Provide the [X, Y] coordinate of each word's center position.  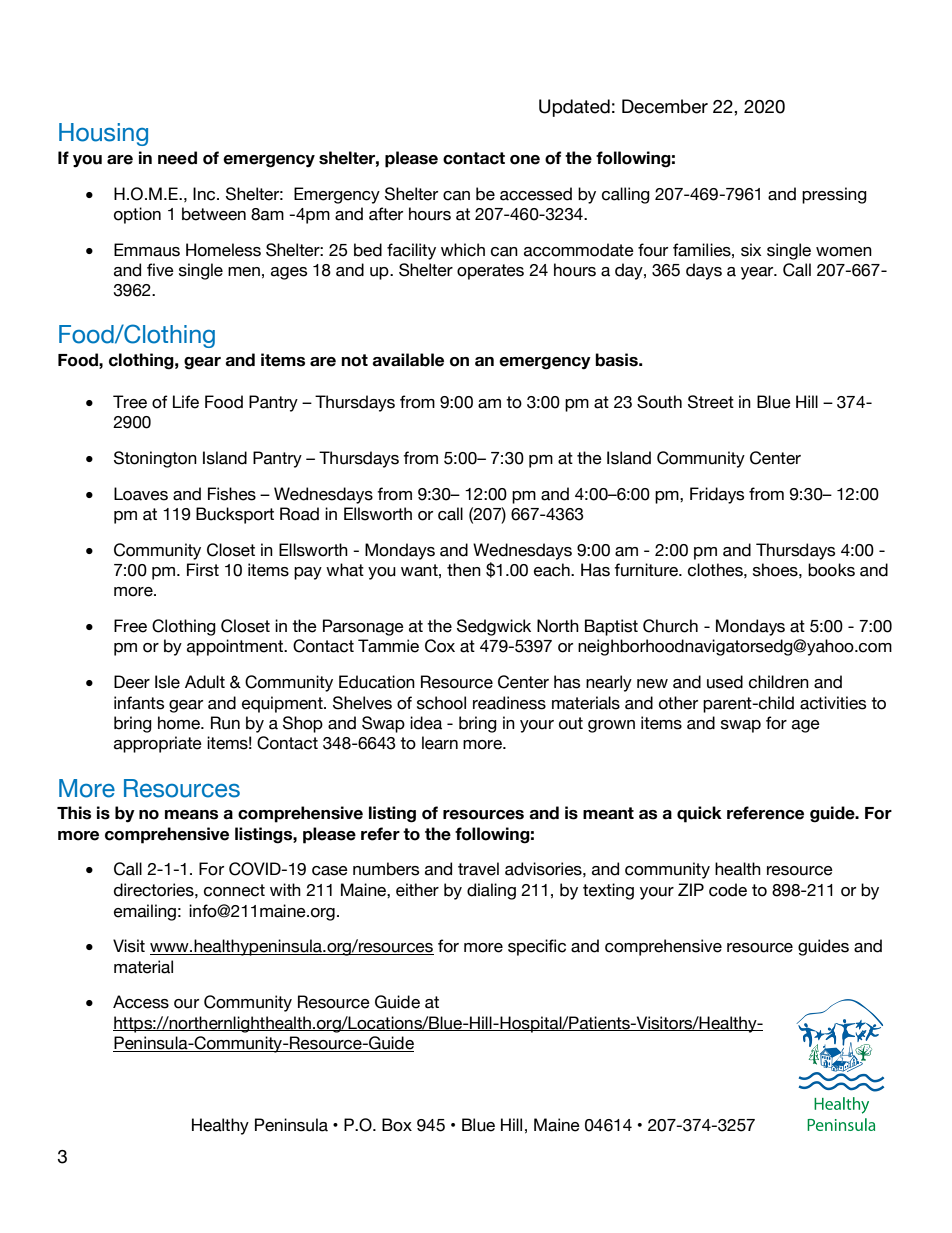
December [665, 106]
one [525, 160]
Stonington [155, 459]
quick [699, 814]
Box [397, 1125]
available [408, 360]
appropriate [158, 744]
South [659, 402]
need [177, 158]
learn [440, 743]
